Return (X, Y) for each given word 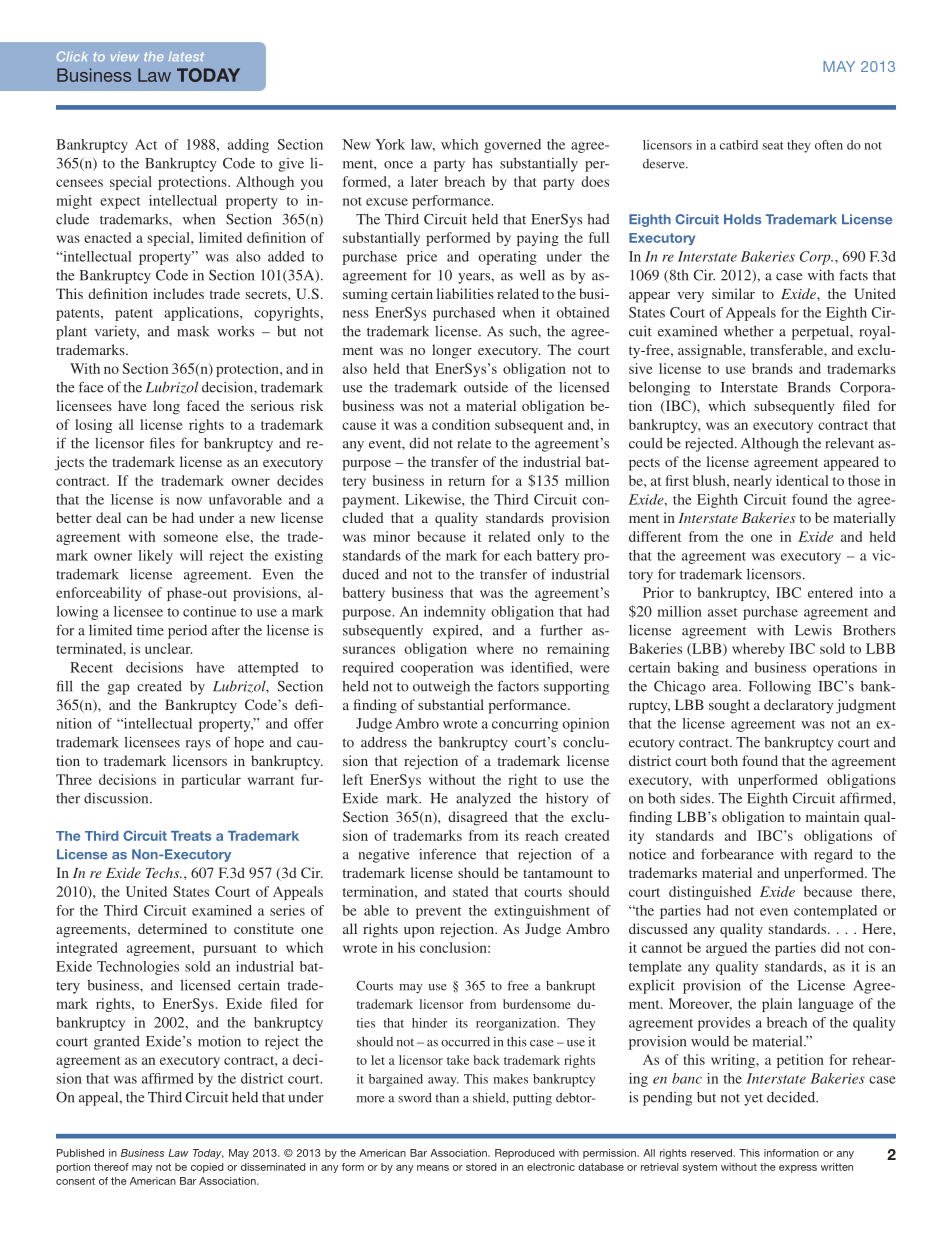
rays (198, 745)
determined (172, 928)
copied (207, 1168)
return (466, 481)
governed (512, 146)
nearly (753, 482)
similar (733, 293)
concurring (525, 725)
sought (729, 706)
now (189, 501)
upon (419, 932)
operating (507, 258)
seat (772, 146)
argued (726, 949)
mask (193, 331)
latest (186, 57)
